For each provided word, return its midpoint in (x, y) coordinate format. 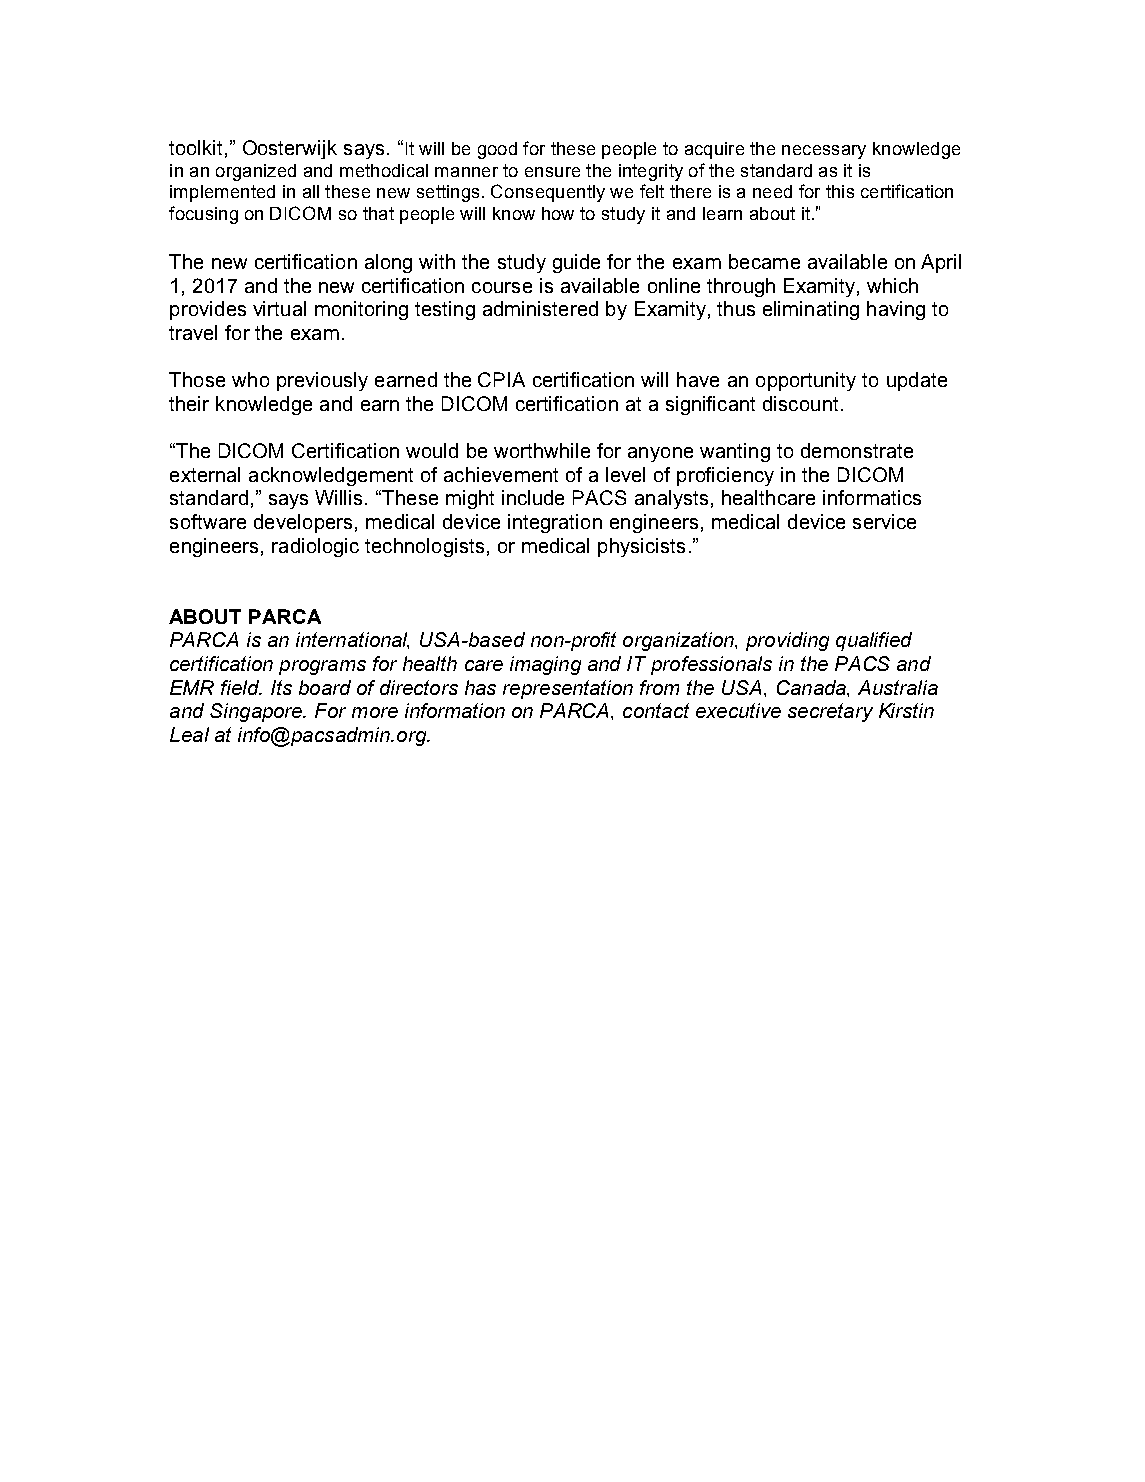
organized (256, 172)
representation (568, 689)
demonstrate (857, 450)
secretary (830, 712)
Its (281, 687)
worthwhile (542, 450)
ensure (552, 172)
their (189, 403)
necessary (824, 152)
